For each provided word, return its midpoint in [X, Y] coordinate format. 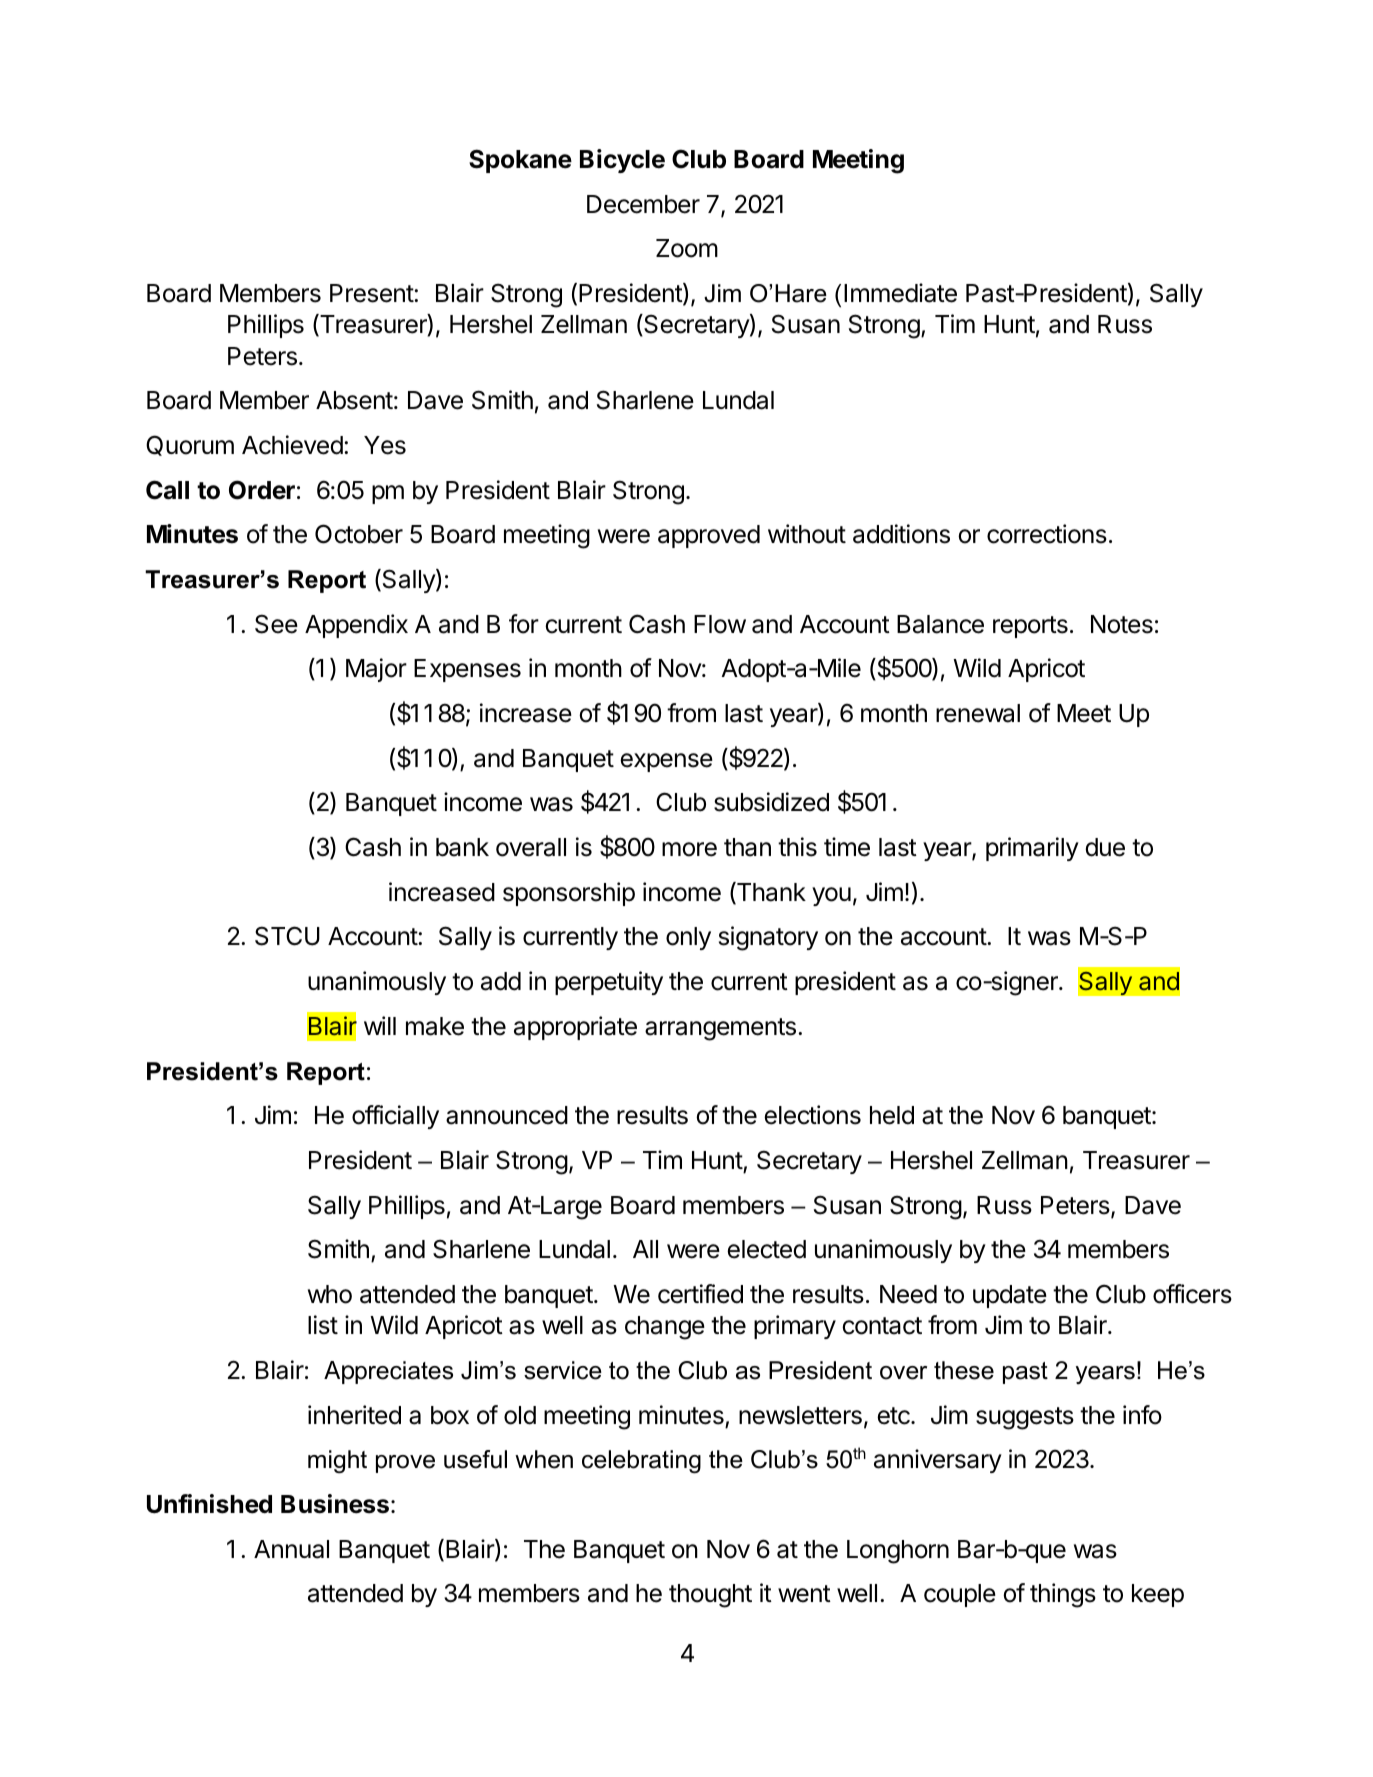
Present [372, 293]
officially [395, 1117]
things [1063, 1595]
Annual [291, 1549]
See [276, 624]
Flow [720, 624]
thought [710, 1596]
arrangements [720, 1029]
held [892, 1115]
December [643, 204]
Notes [1122, 624]
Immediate [900, 293]
